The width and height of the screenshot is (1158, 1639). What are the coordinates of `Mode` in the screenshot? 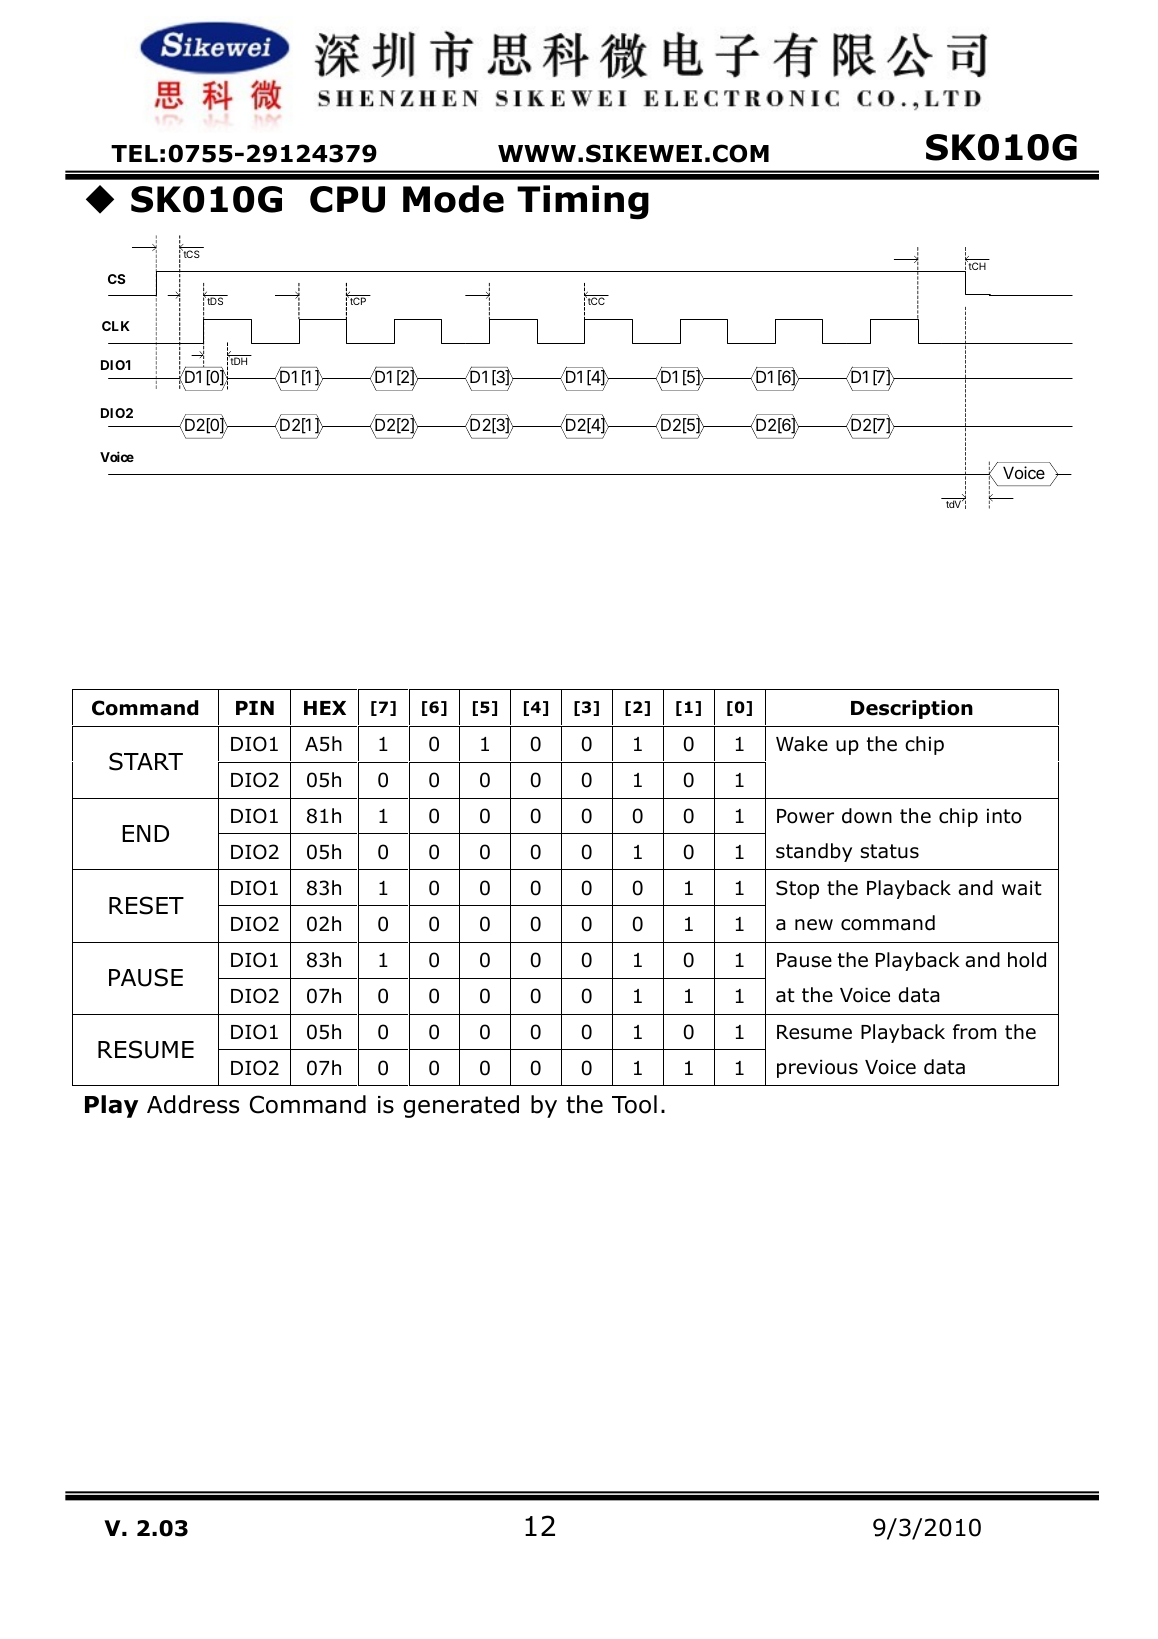 It's located at (453, 199).
